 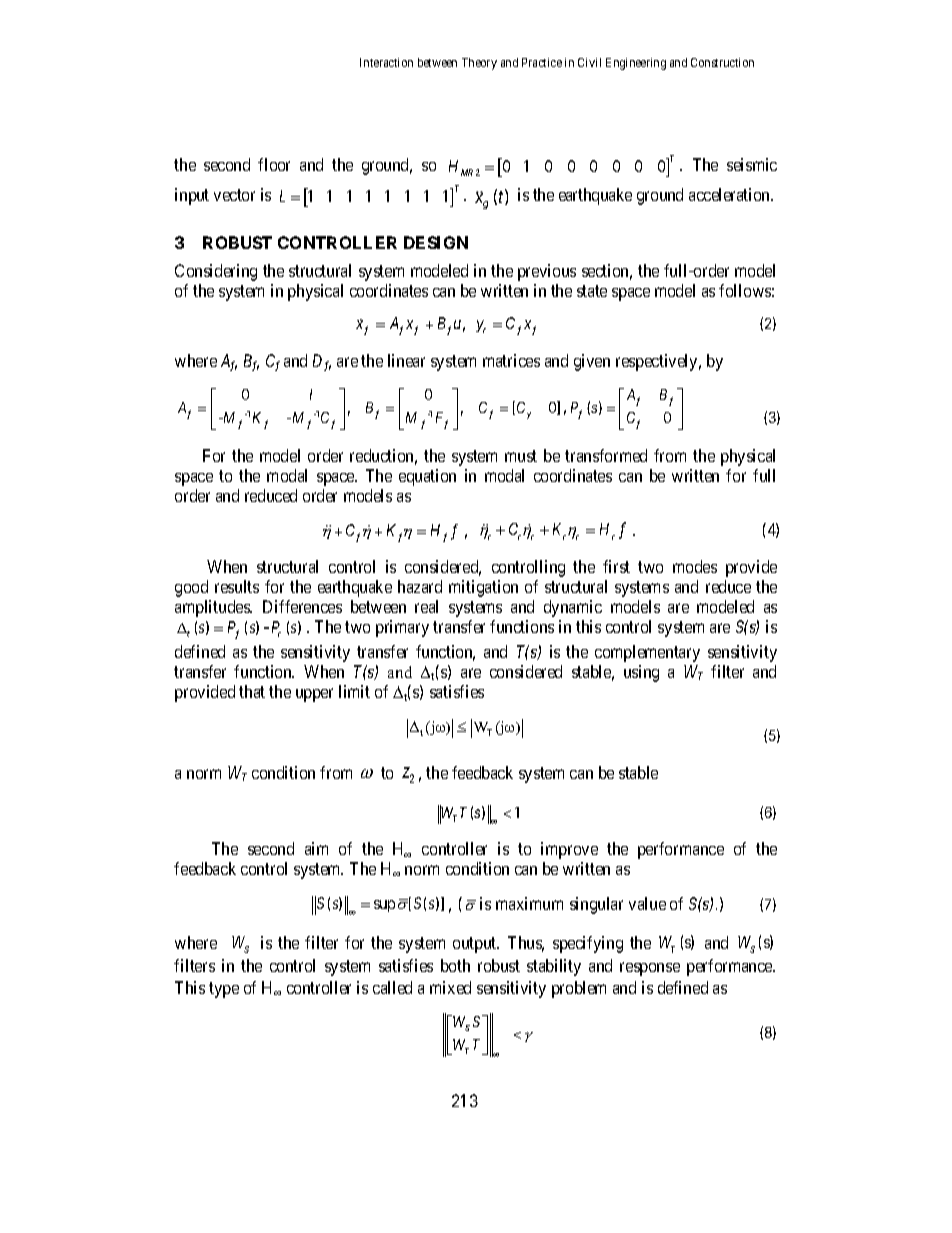 I want to click on using, so click(x=641, y=673).
